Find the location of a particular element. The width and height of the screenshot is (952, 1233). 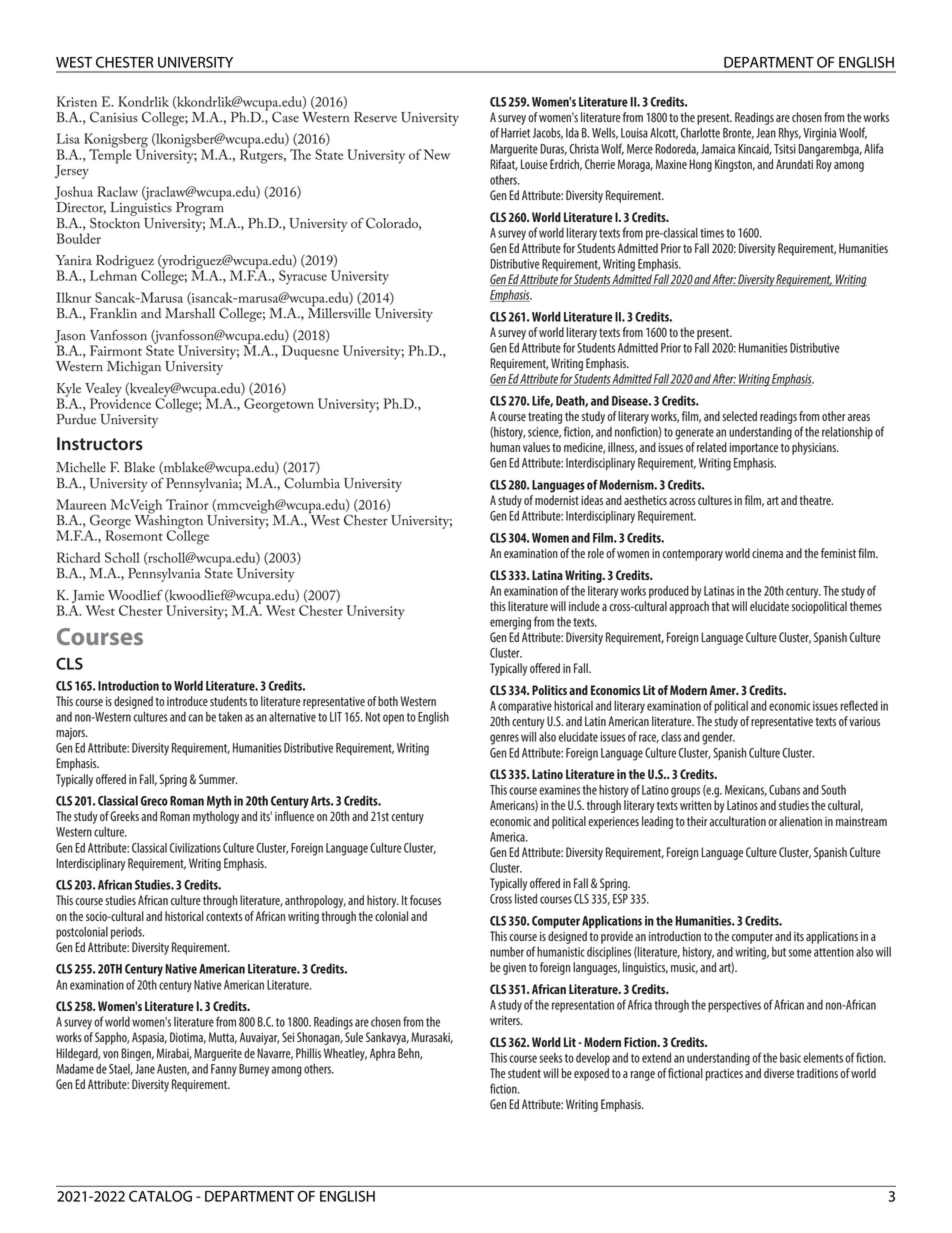

that is located at coordinates (721, 606).
